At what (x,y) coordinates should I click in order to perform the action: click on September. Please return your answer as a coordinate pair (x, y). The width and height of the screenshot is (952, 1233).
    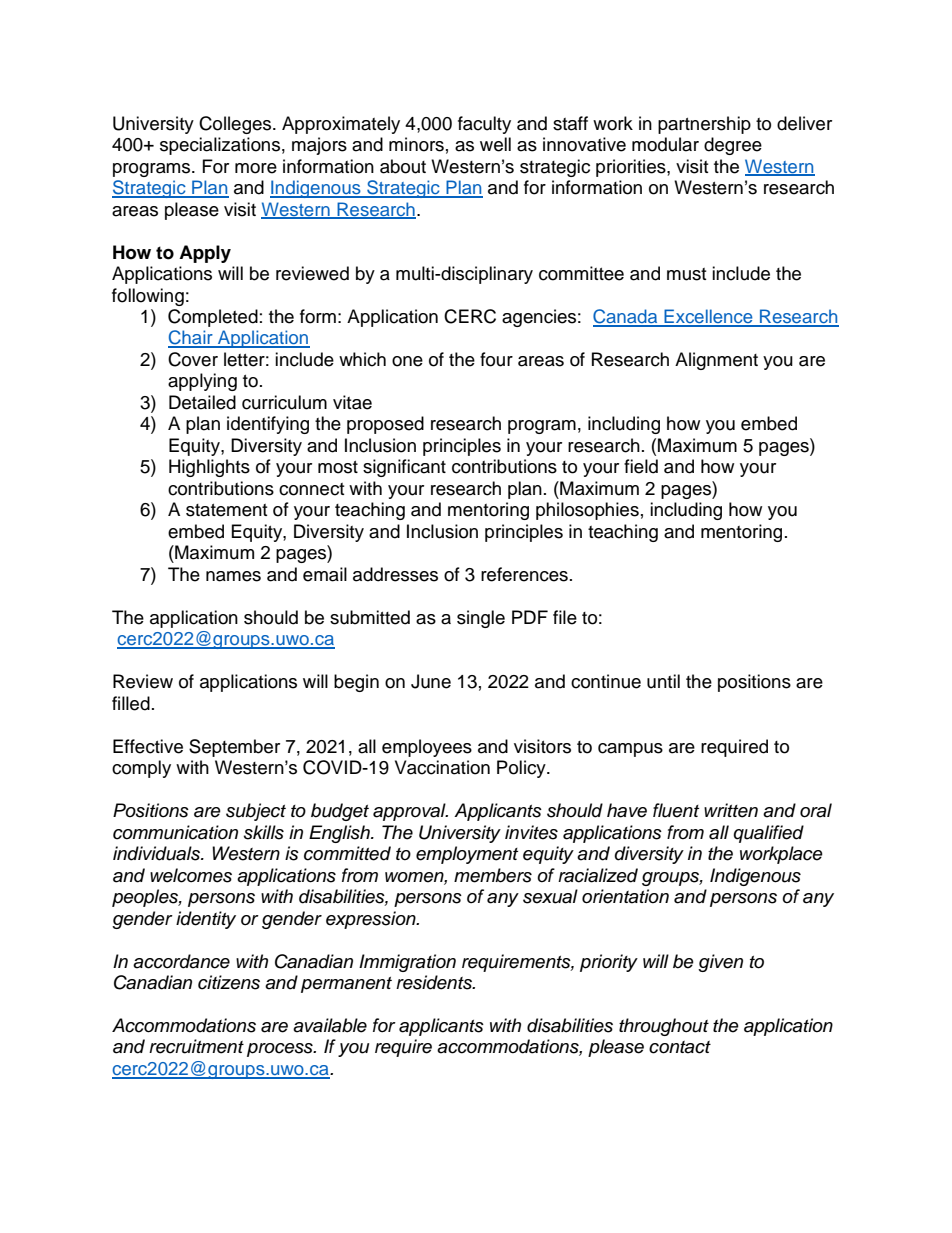
    Looking at the image, I should click on (234, 748).
